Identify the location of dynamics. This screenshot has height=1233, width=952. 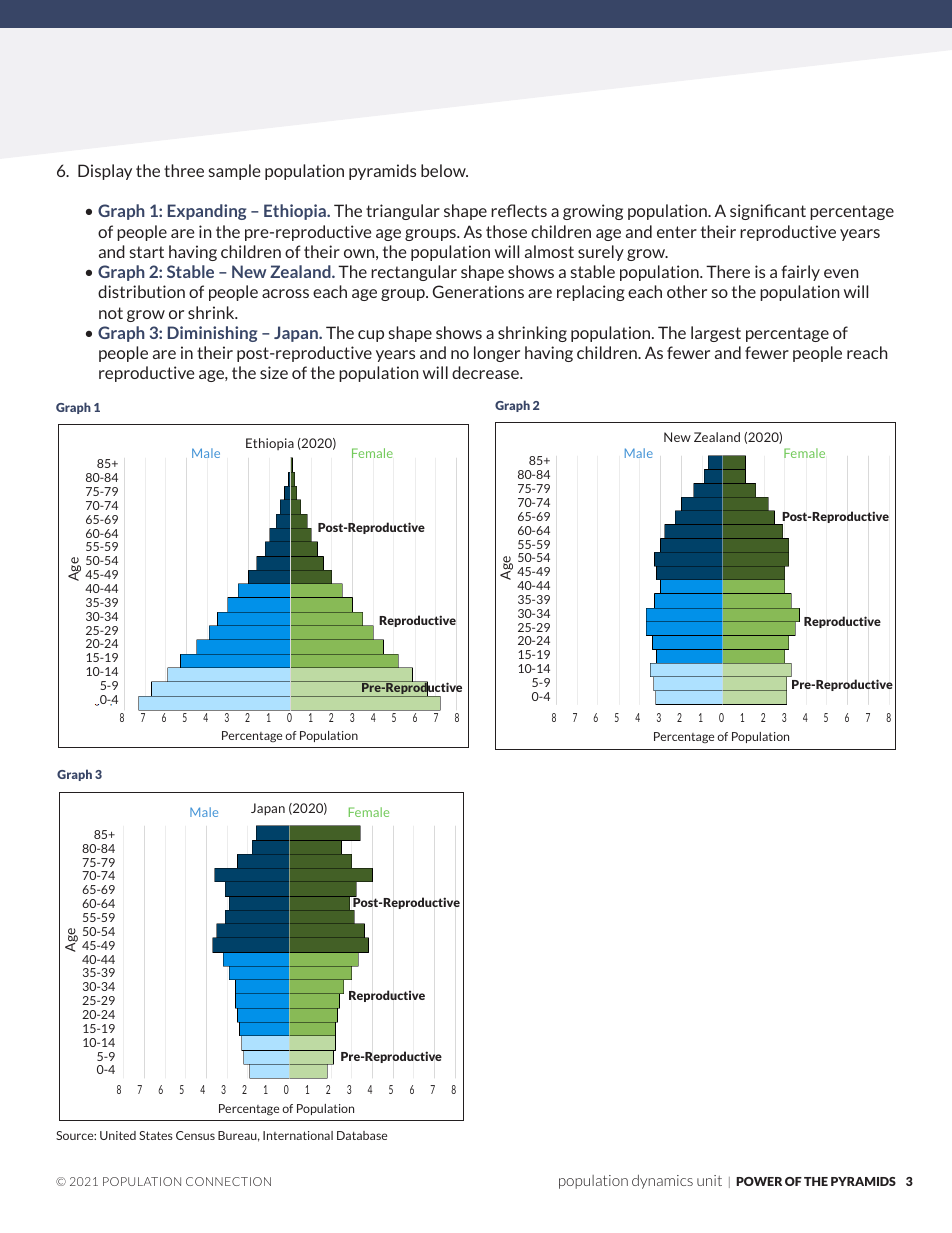
(662, 1182).
